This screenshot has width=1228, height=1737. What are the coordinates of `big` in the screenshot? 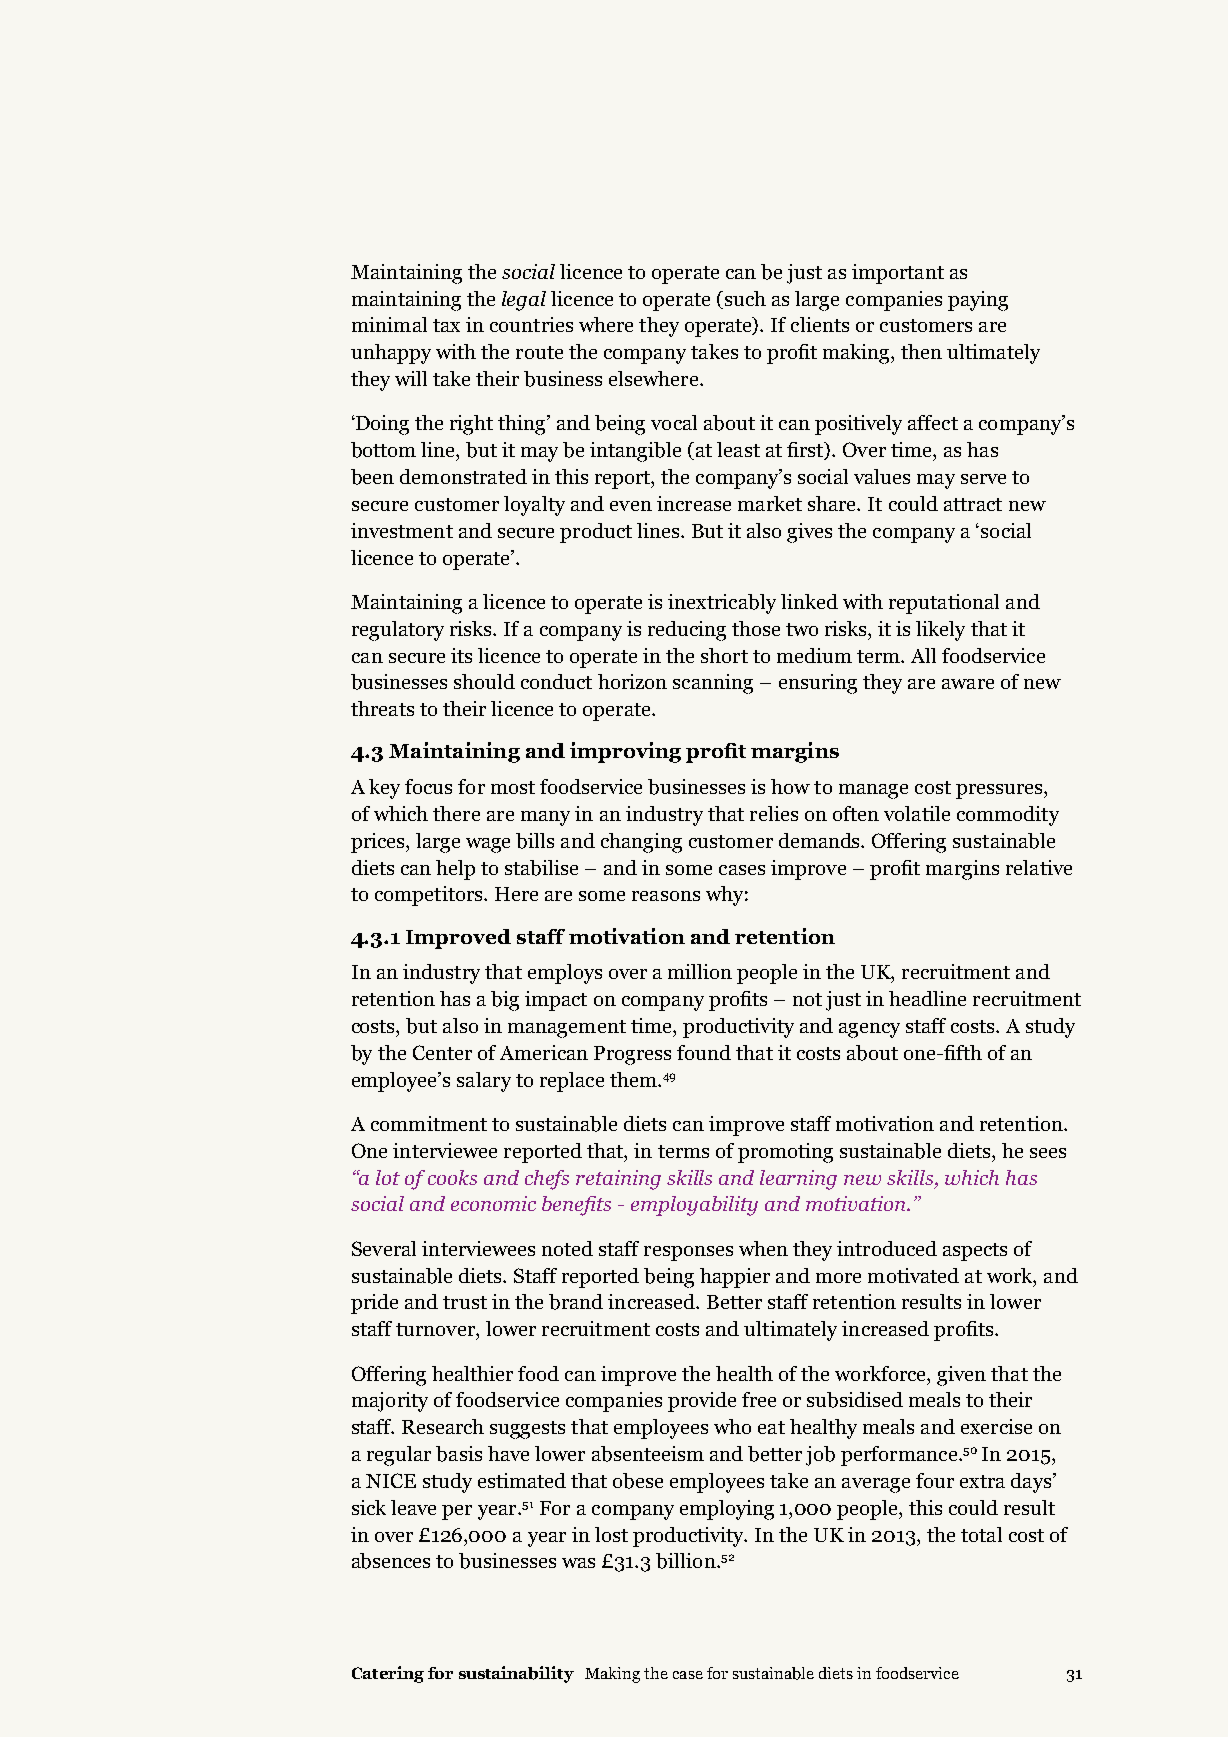 It's located at (505, 1001).
